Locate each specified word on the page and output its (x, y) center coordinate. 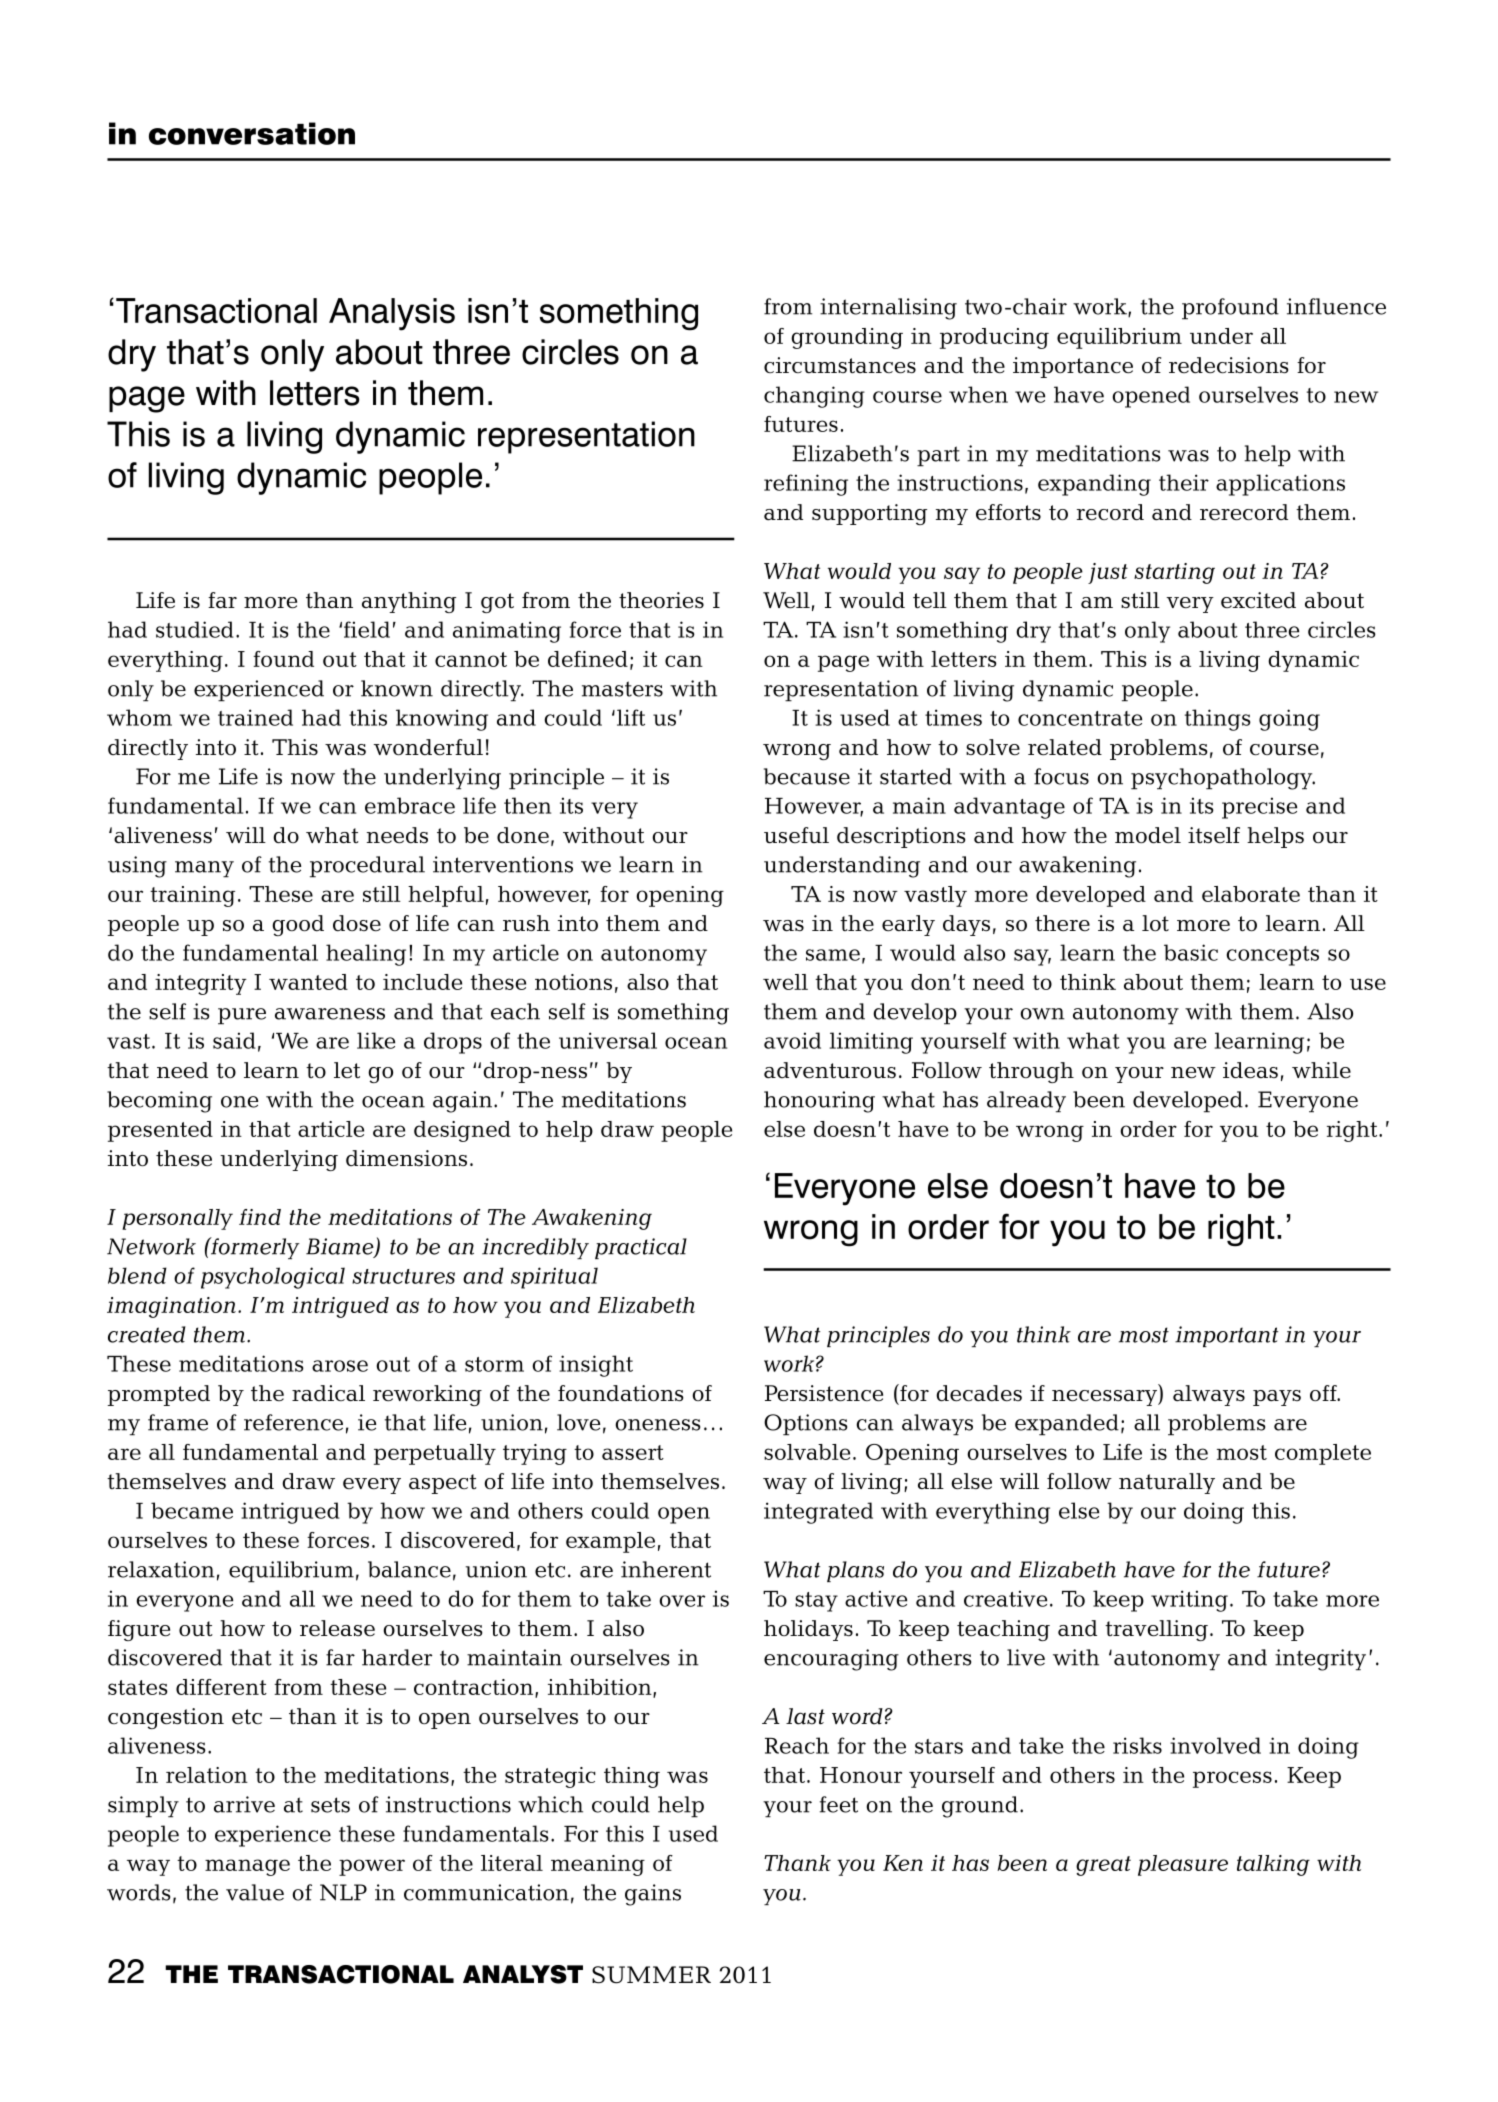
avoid (792, 1040)
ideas (1250, 1070)
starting (1174, 573)
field (367, 629)
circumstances (840, 365)
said (234, 1040)
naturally (1167, 1483)
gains (653, 1895)
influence (1336, 306)
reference (293, 1422)
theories (661, 600)
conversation (252, 133)
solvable (807, 1452)
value (255, 1892)
